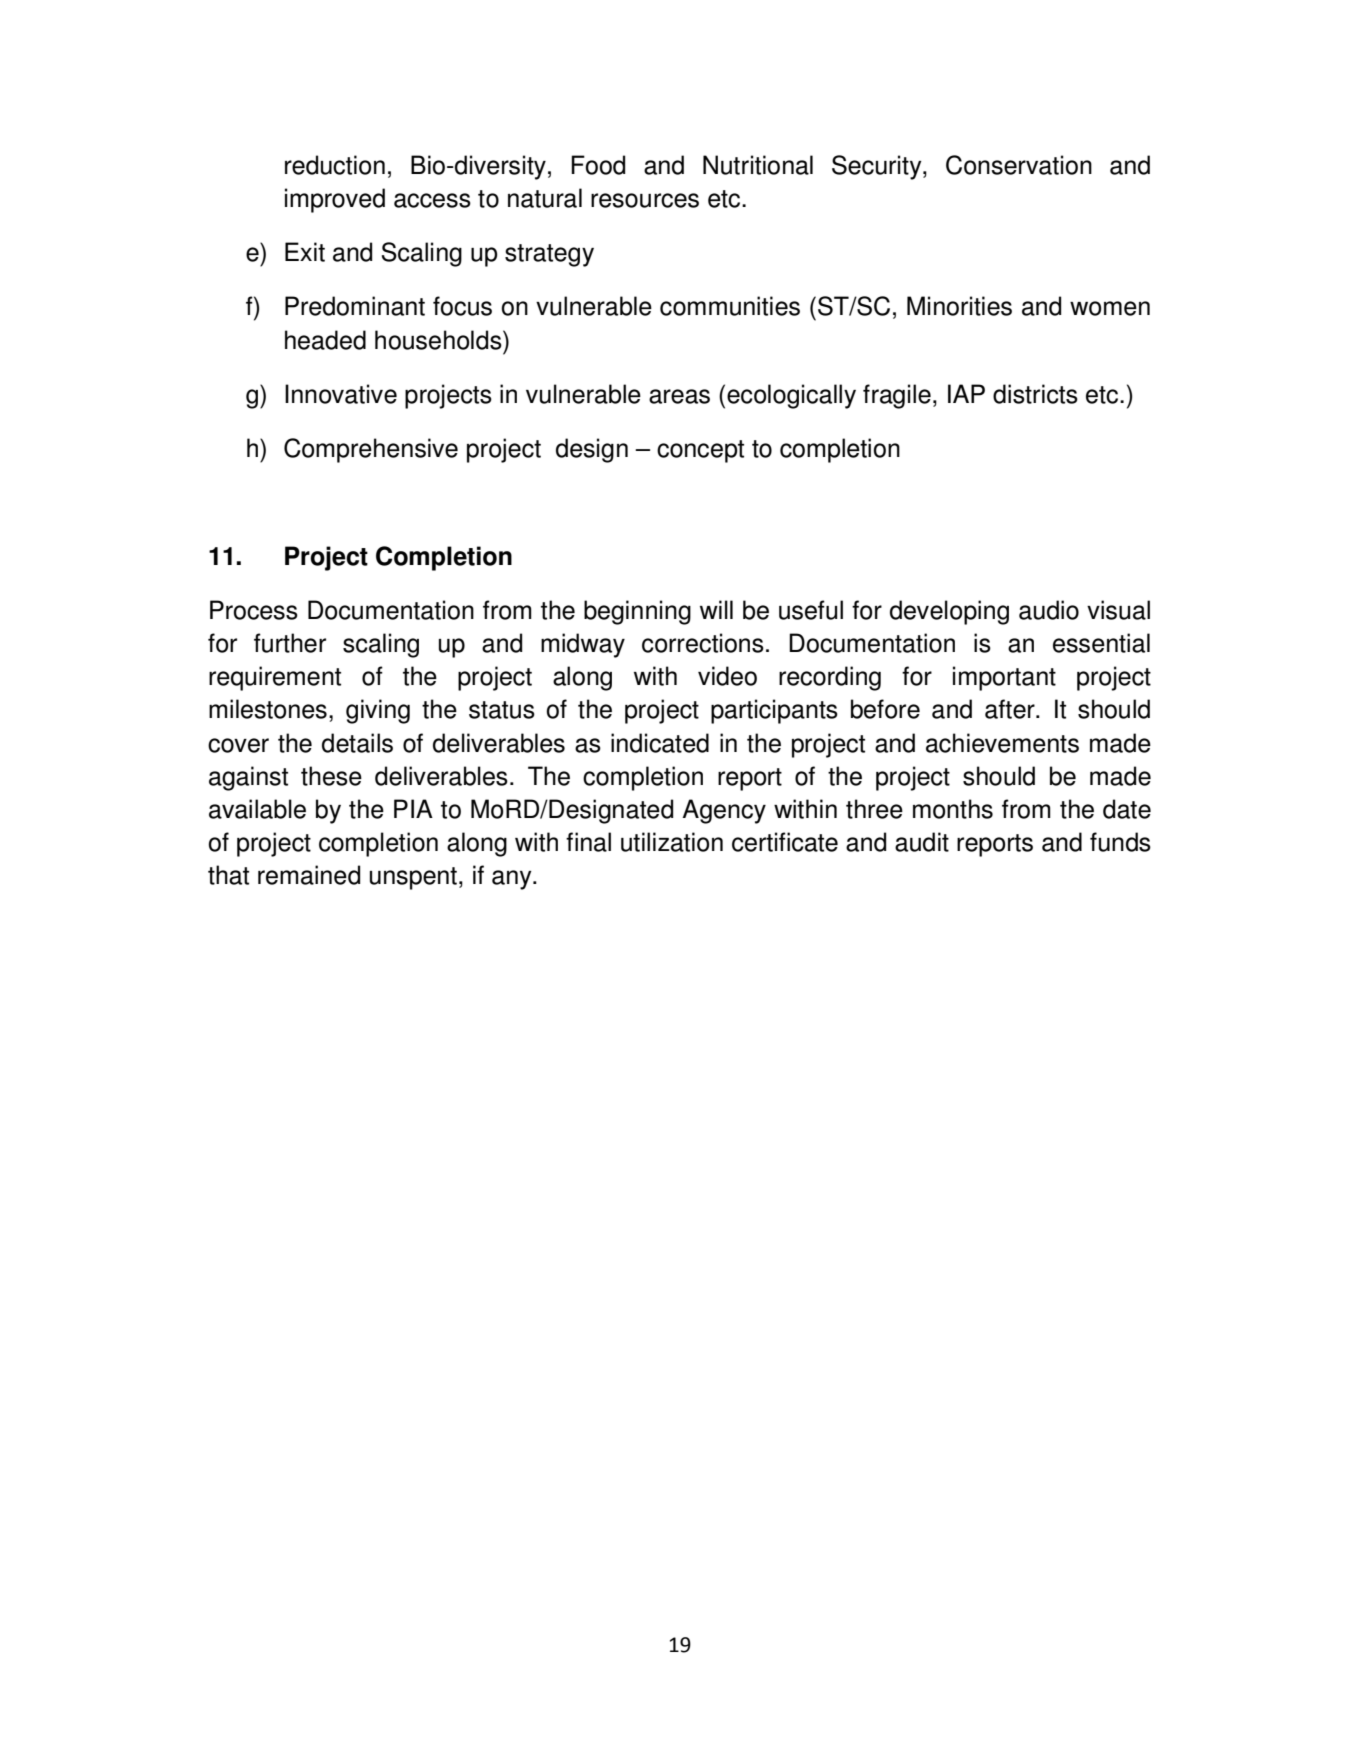  What do you see at coordinates (371, 450) in the image?
I see `Comprehensive` at bounding box center [371, 450].
